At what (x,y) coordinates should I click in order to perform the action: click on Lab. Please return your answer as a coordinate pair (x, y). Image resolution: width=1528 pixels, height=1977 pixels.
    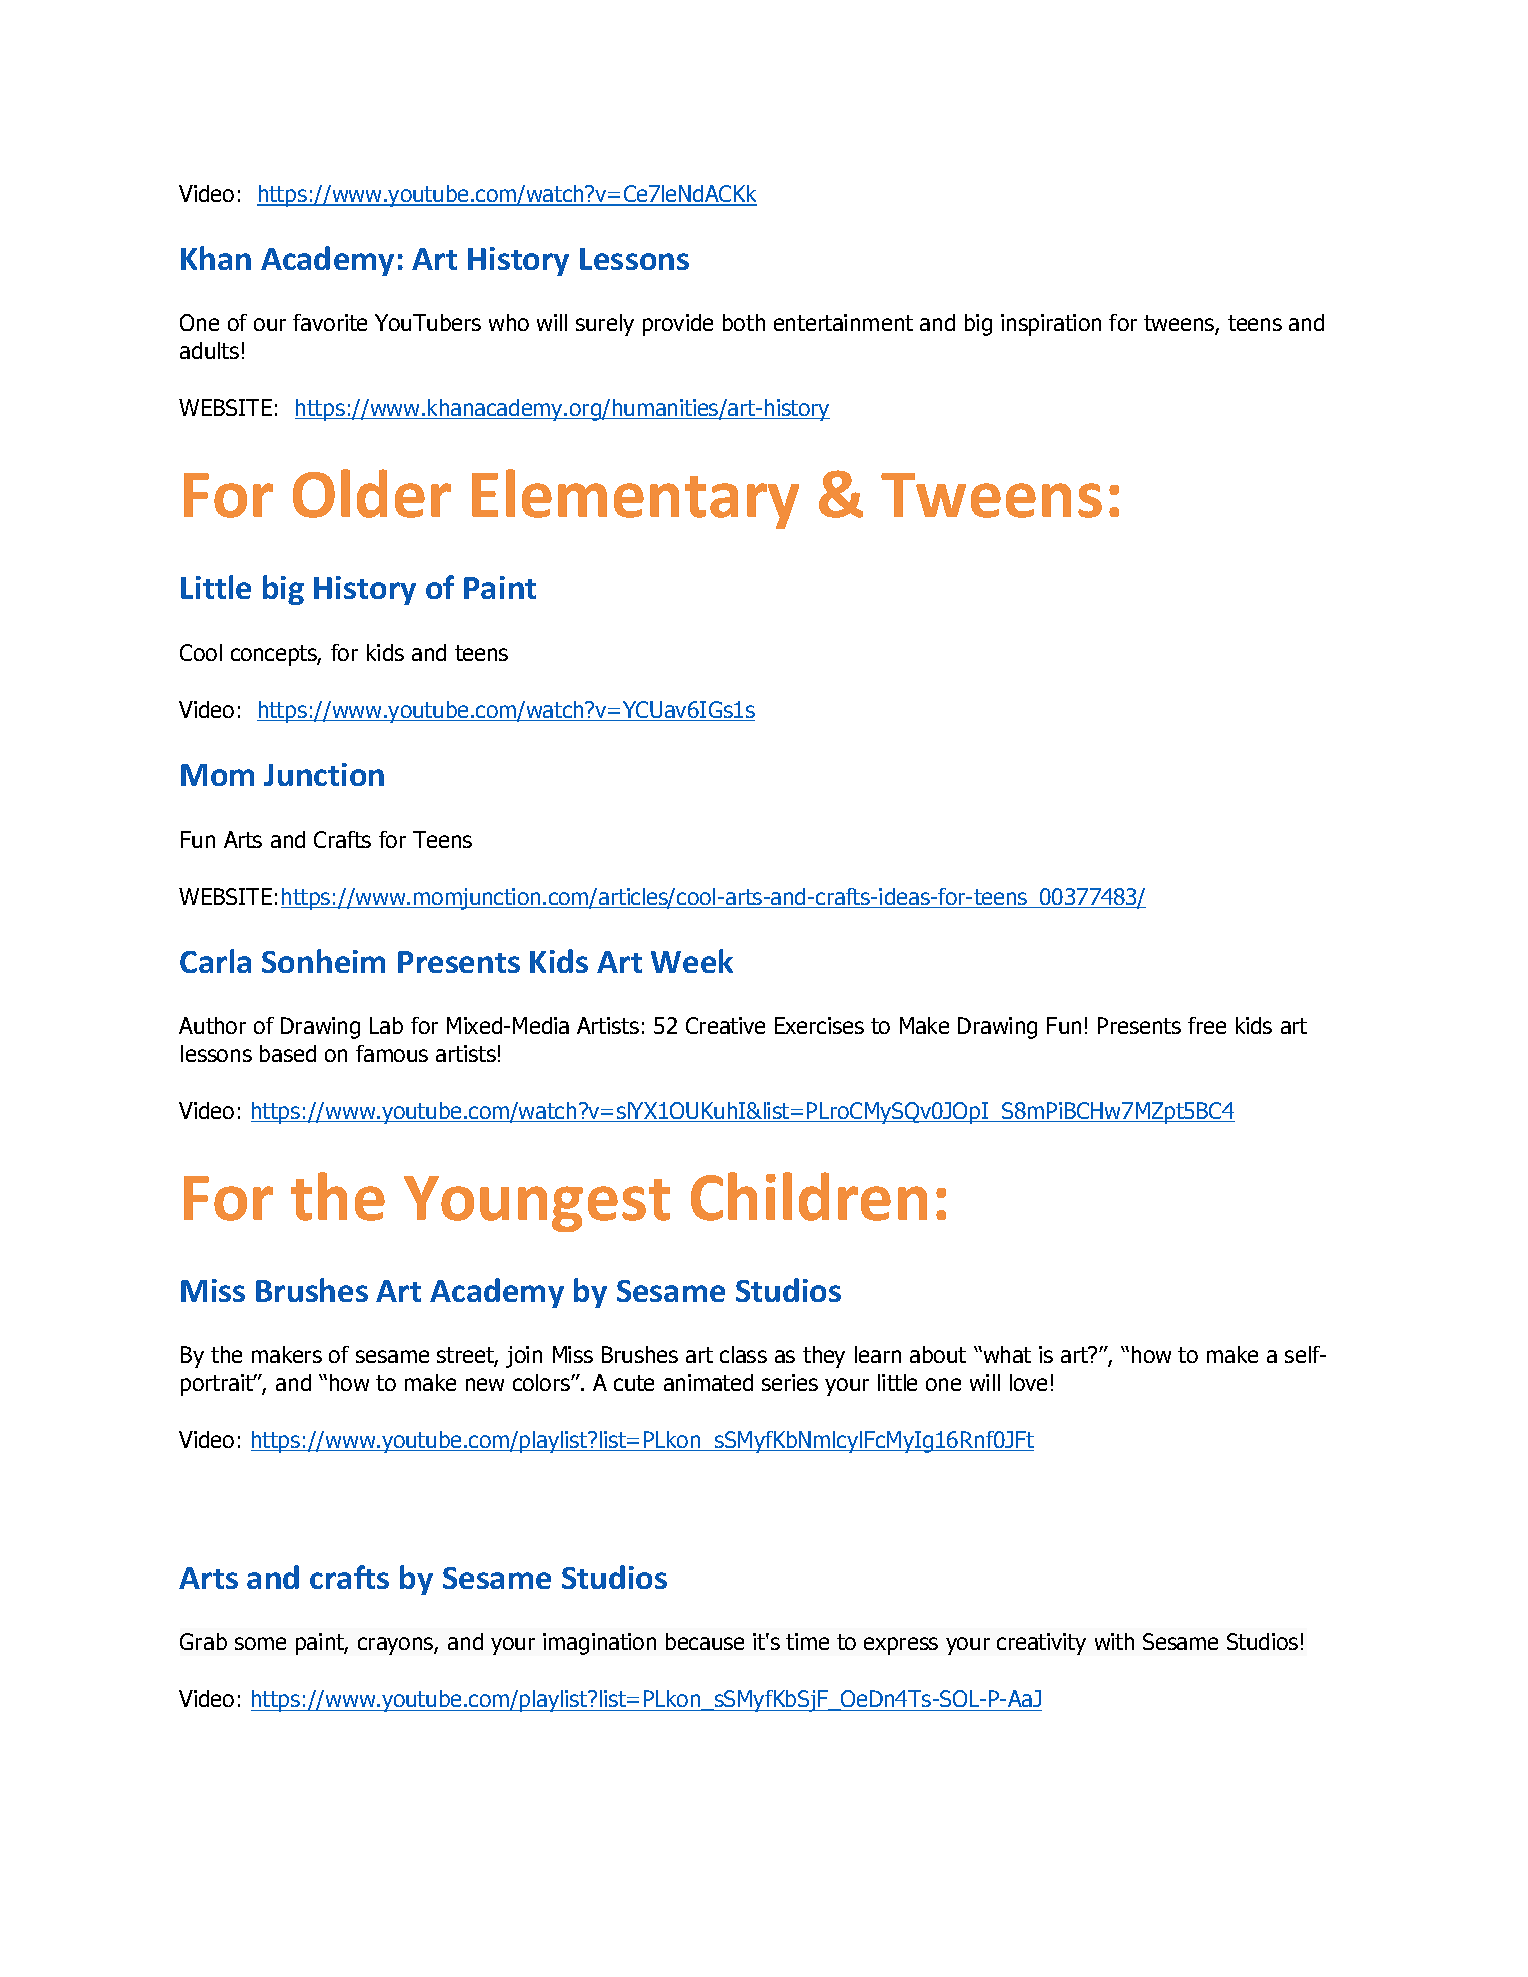
    Looking at the image, I should click on (386, 1025).
